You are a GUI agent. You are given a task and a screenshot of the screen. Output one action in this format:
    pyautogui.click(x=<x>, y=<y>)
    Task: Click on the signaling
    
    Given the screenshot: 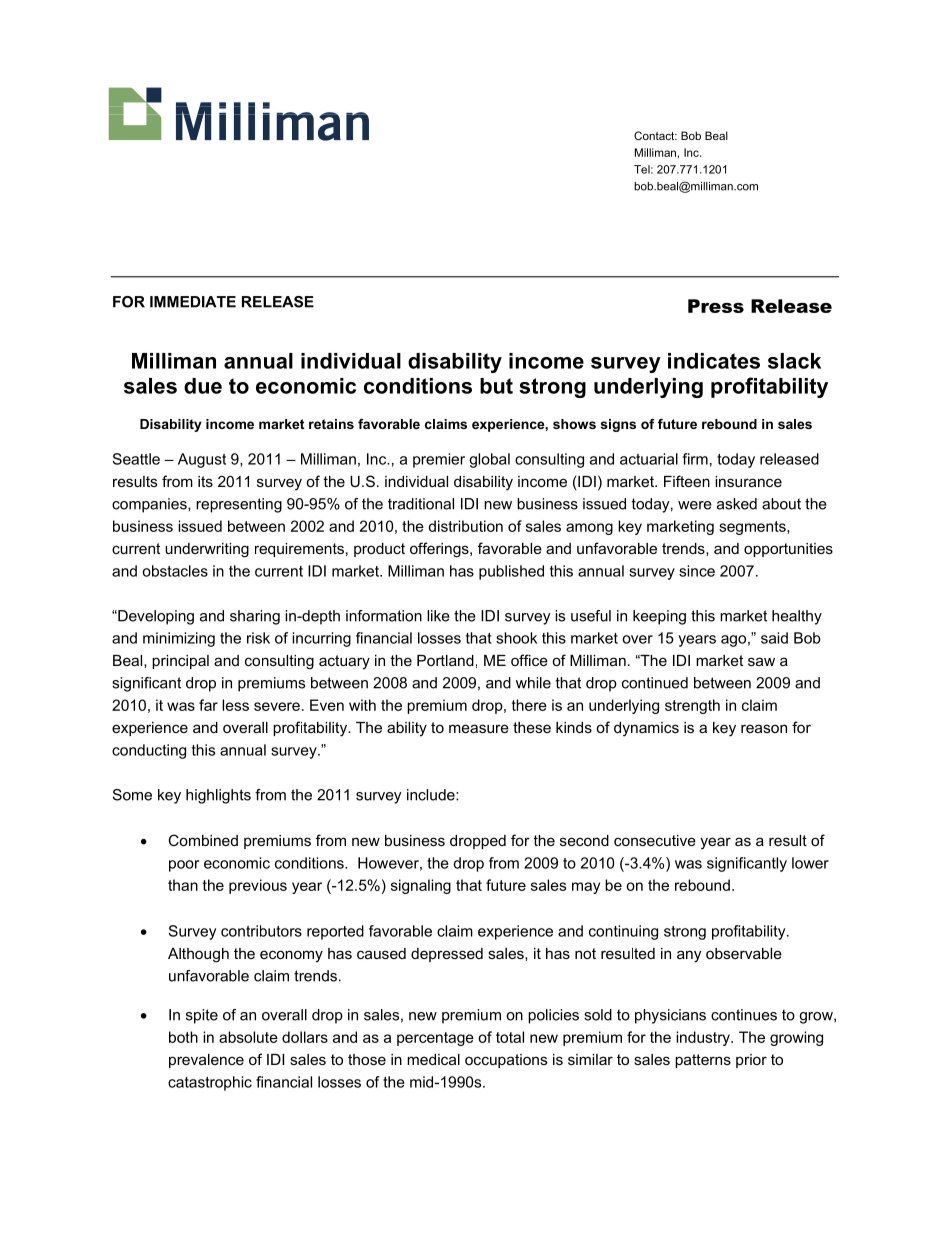 What is the action you would take?
    pyautogui.click(x=421, y=886)
